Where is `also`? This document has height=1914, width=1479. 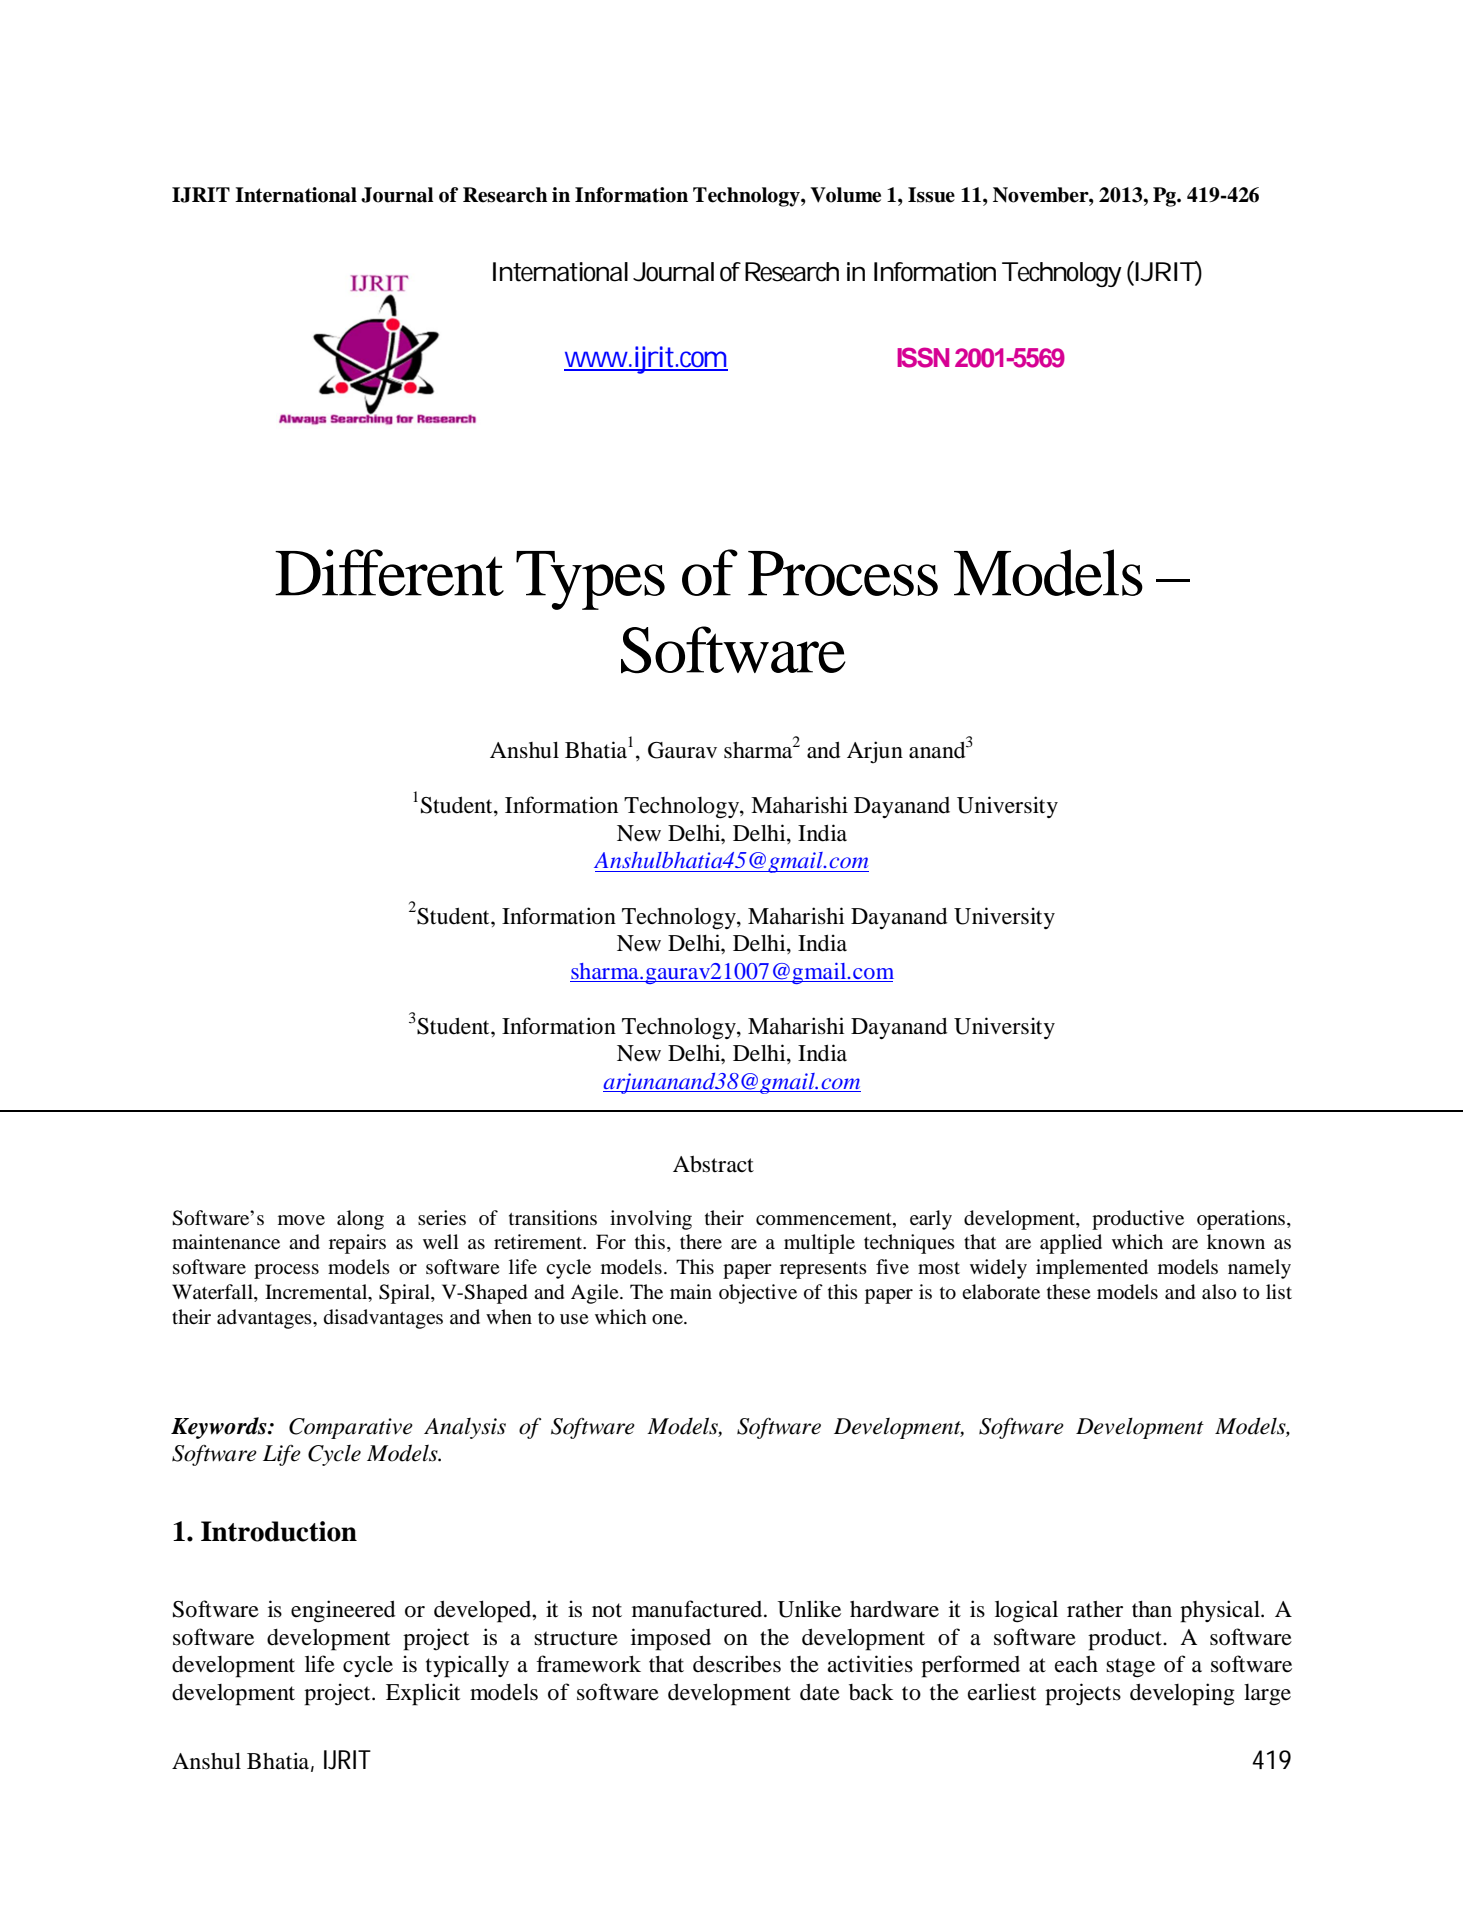
also is located at coordinates (1219, 1292).
